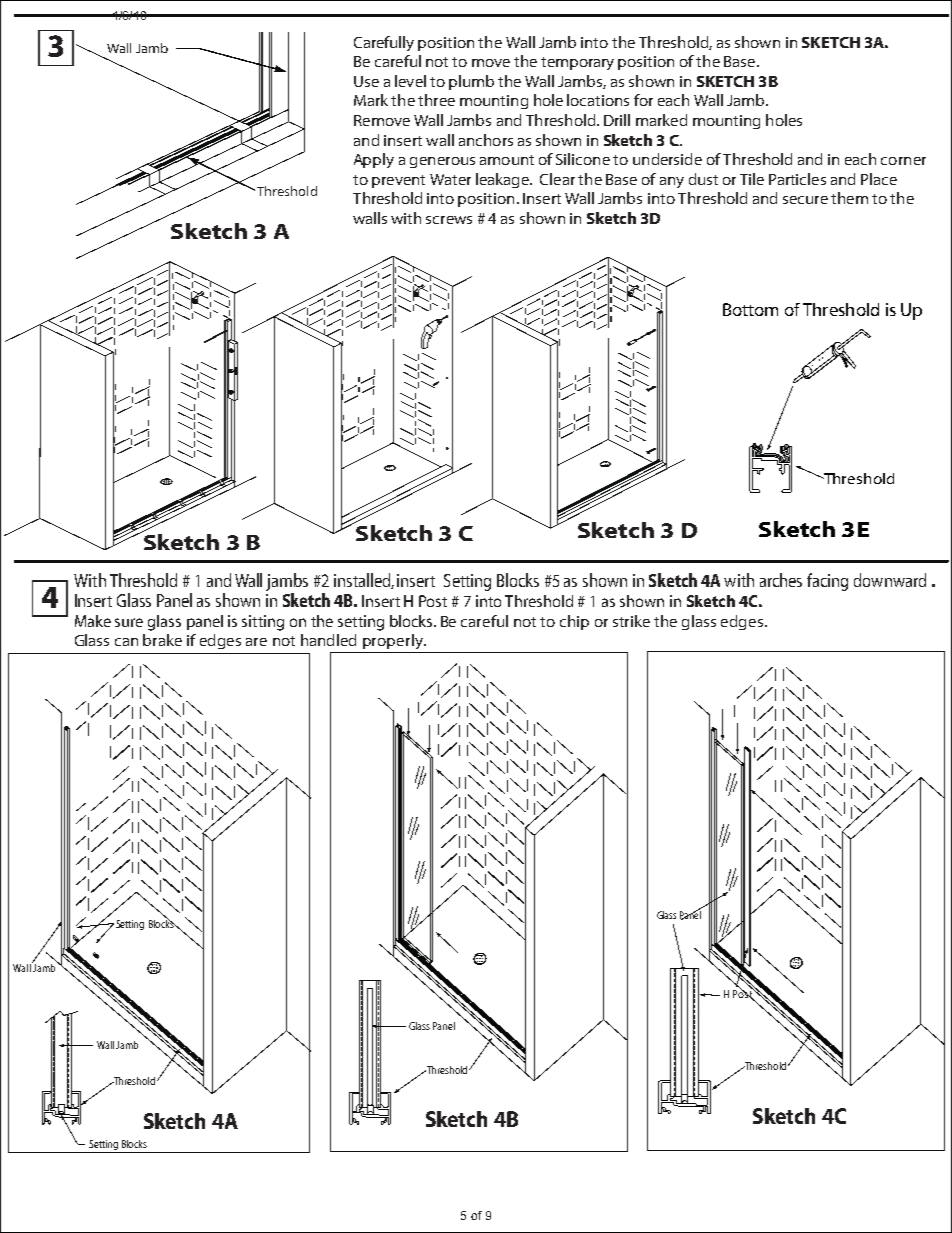 This image has width=952, height=1233. What do you see at coordinates (643, 100) in the image?
I see `for` at bounding box center [643, 100].
